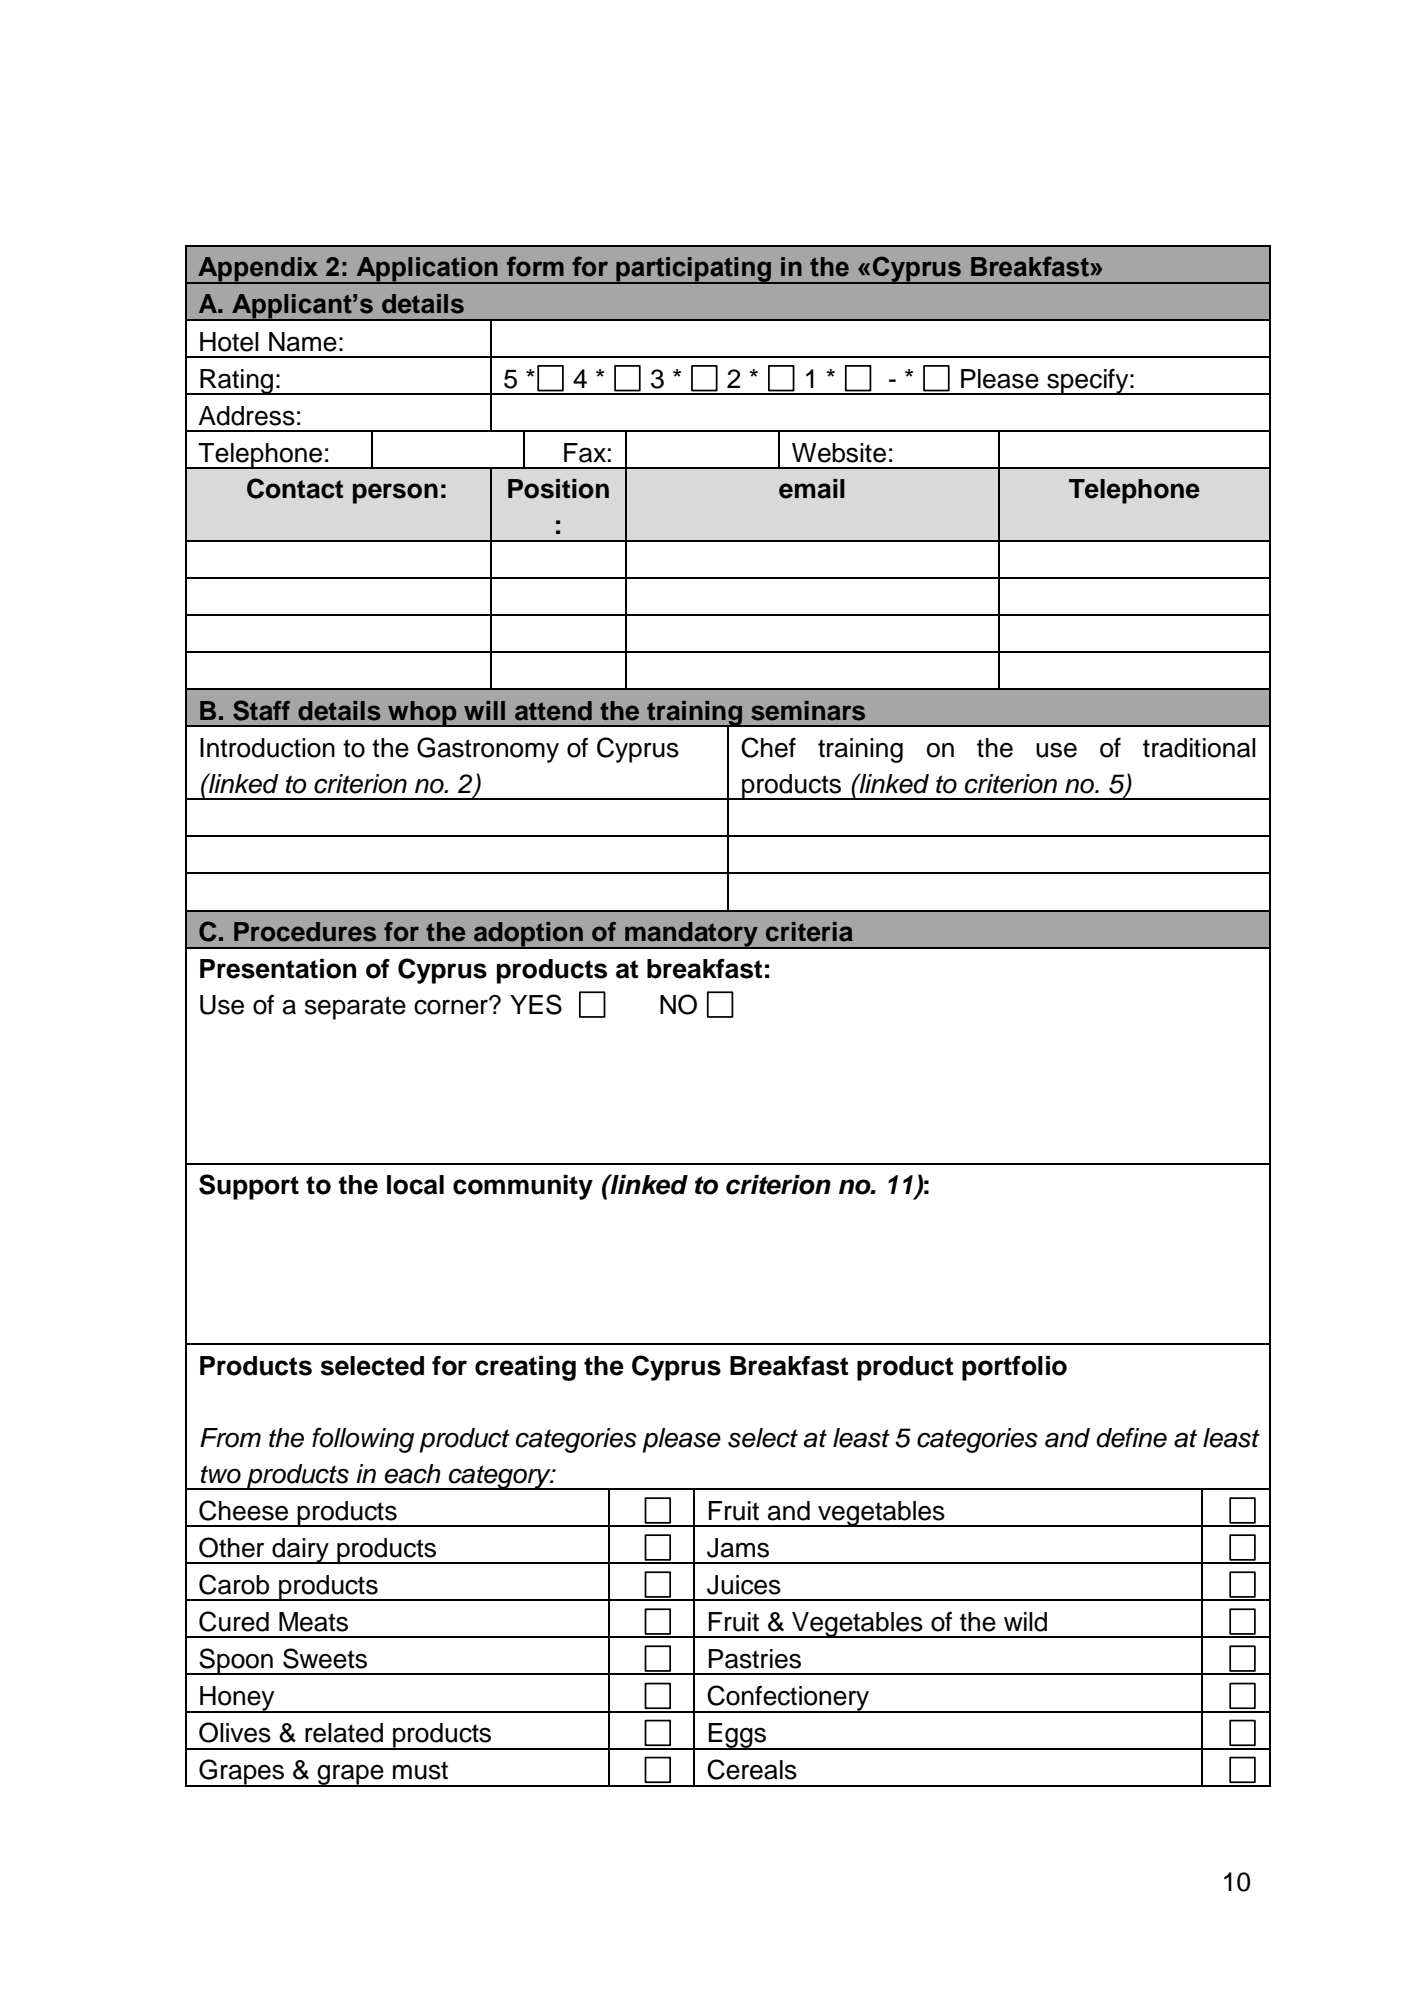 This screenshot has height=2013, width=1423. I want to click on creating, so click(525, 1368).
